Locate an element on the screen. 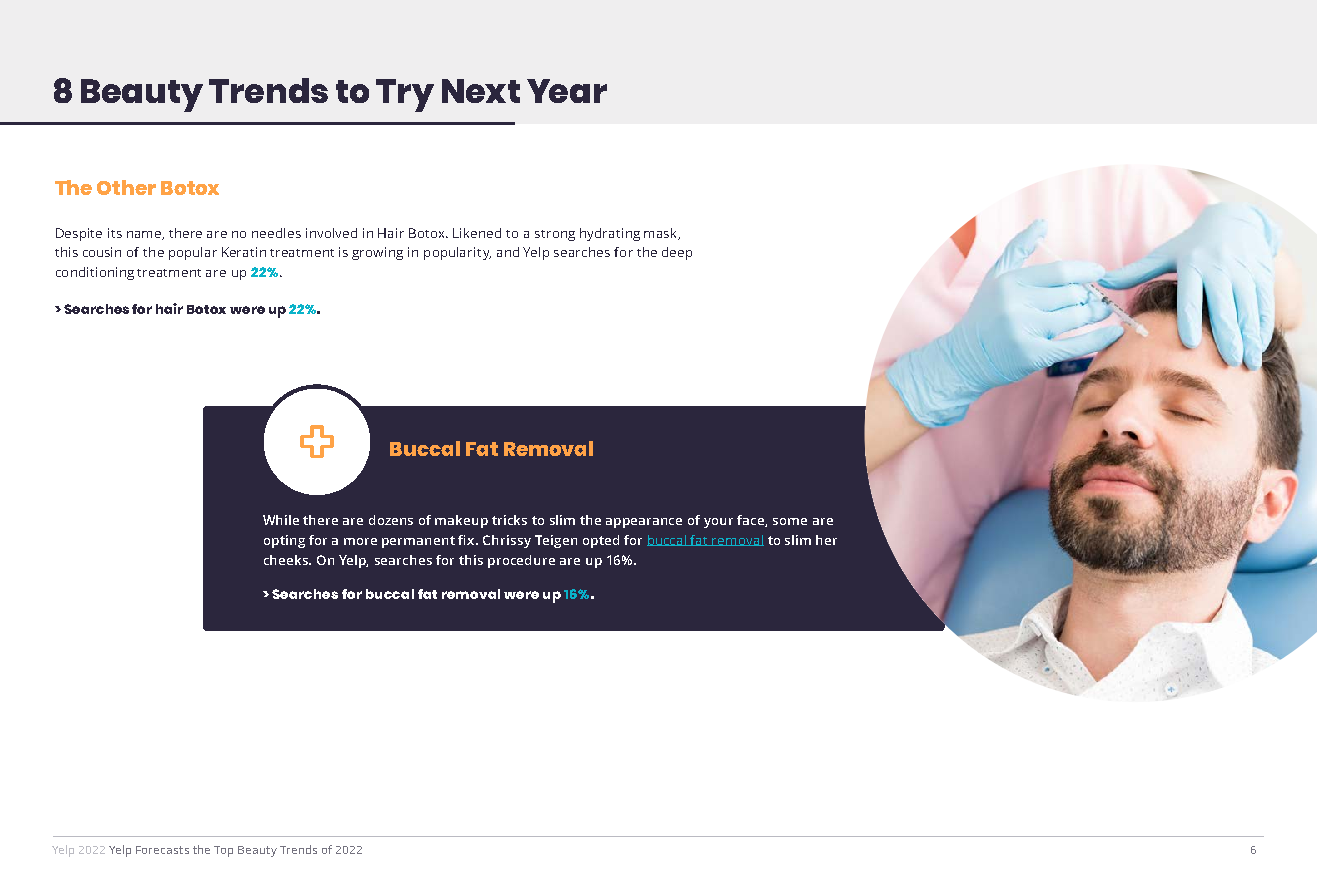 The image size is (1317, 896). Other is located at coordinates (126, 187).
